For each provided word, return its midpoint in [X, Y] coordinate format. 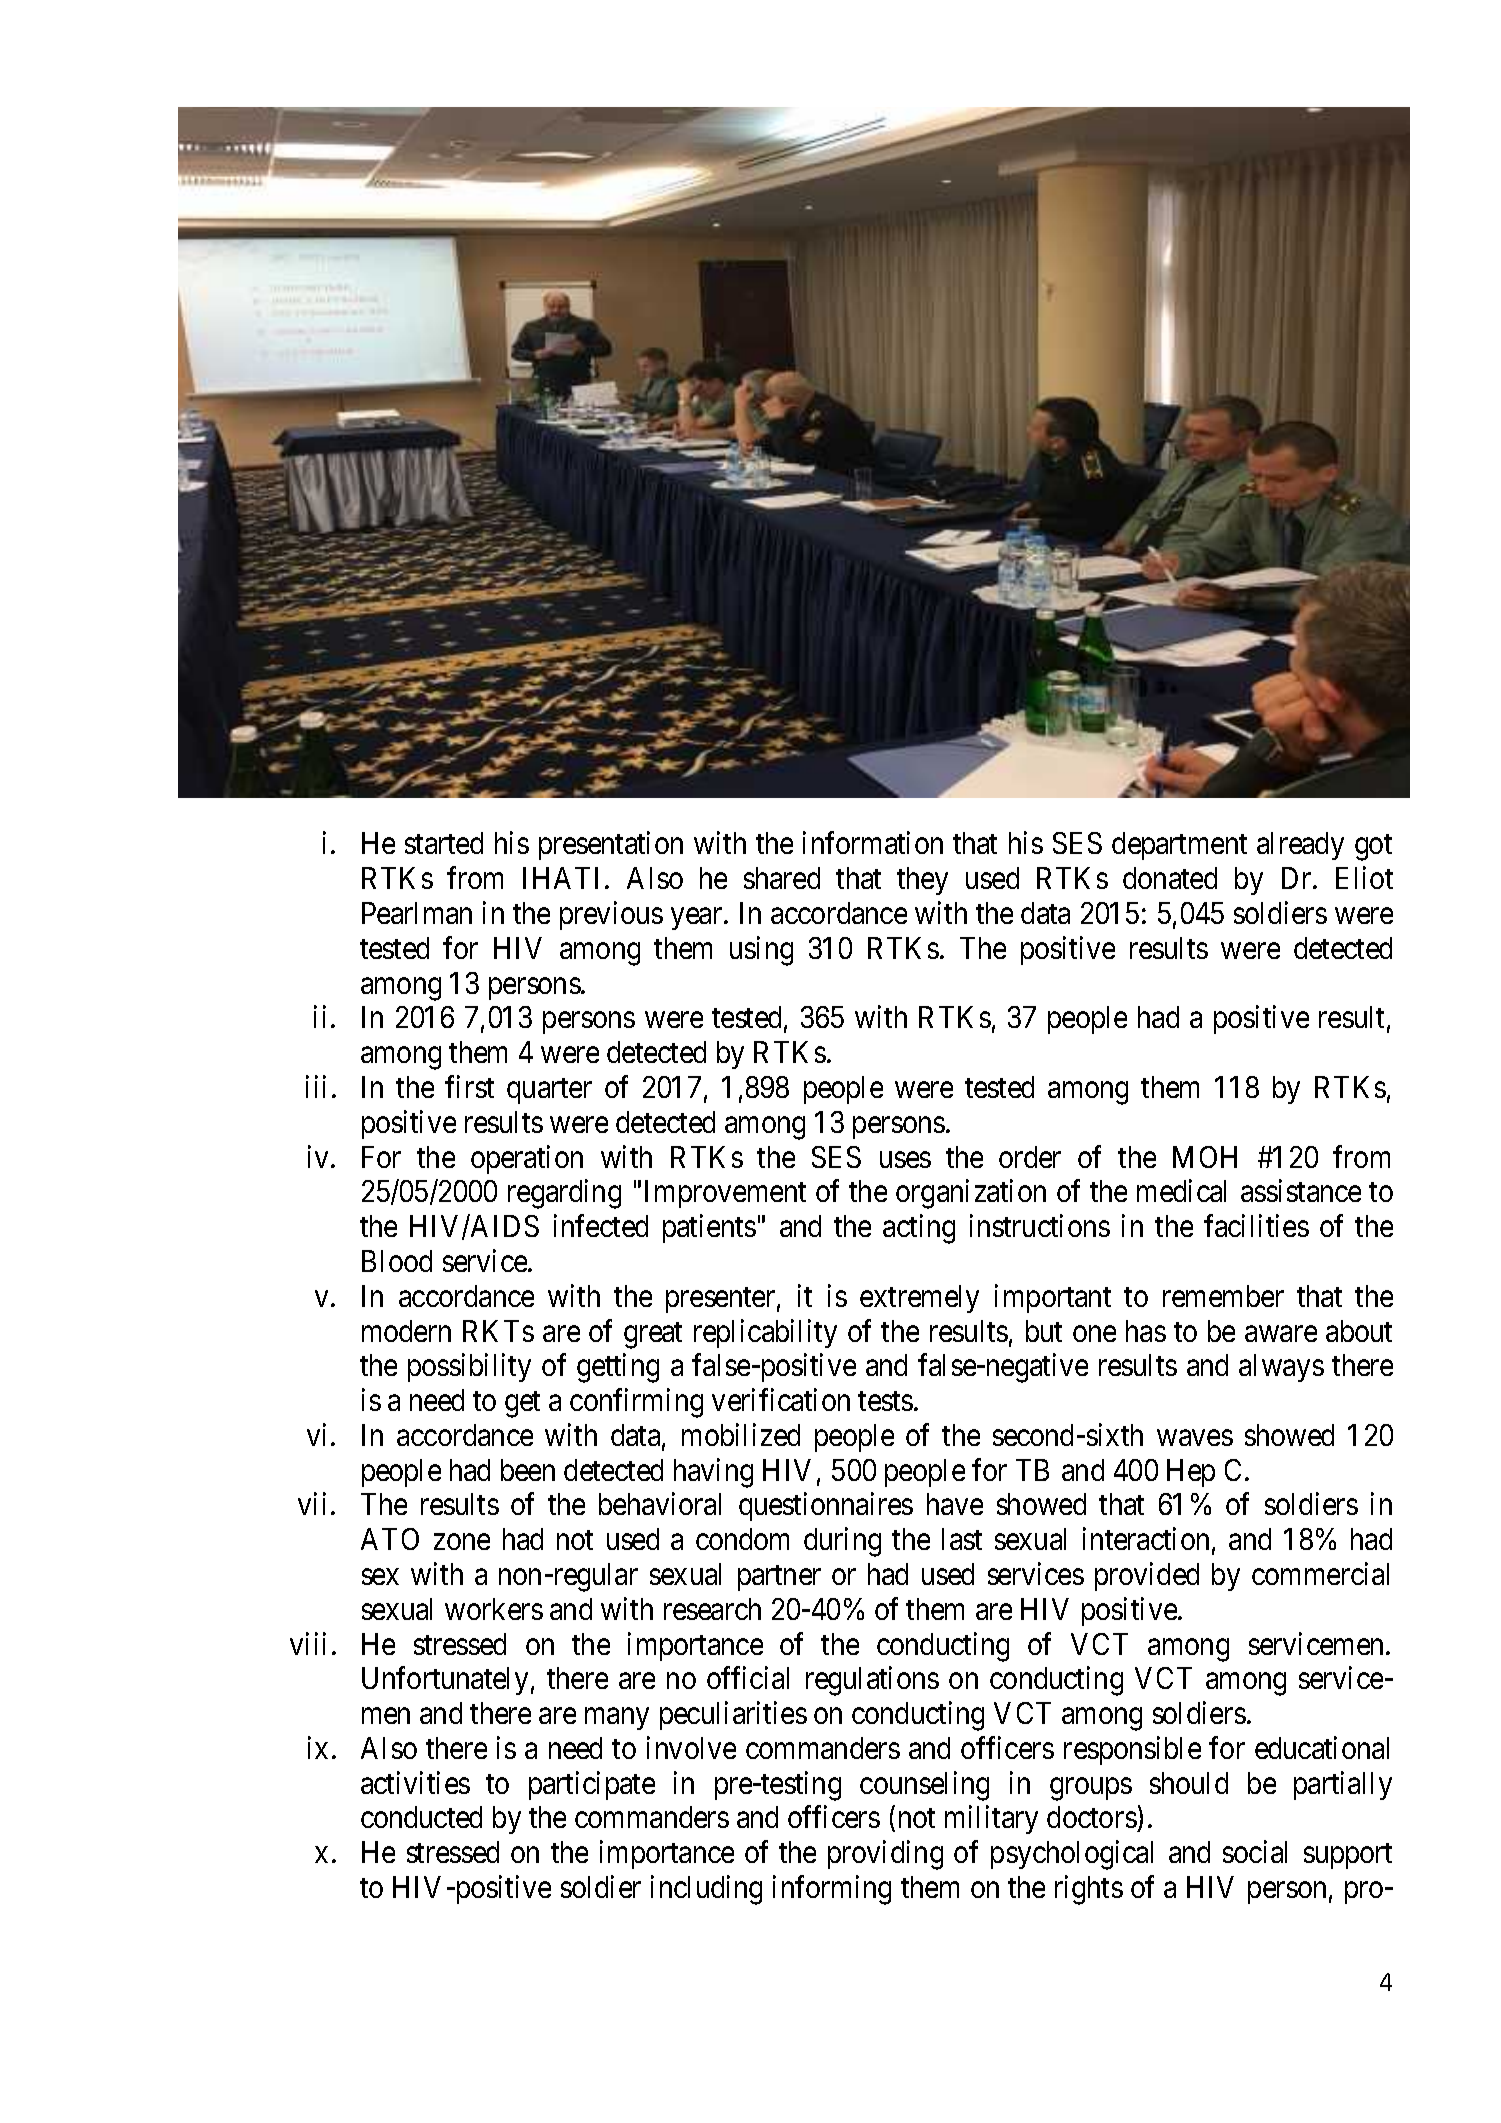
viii [308, 1643]
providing [885, 1855]
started [444, 843]
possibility [469, 1368]
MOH [1205, 1157]
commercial [1320, 1573]
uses [905, 1160]
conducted [421, 1817]
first [469, 1086]
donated [1170, 878]
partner [779, 1578]
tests [885, 1401]
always [1281, 1368]
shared [782, 878]
